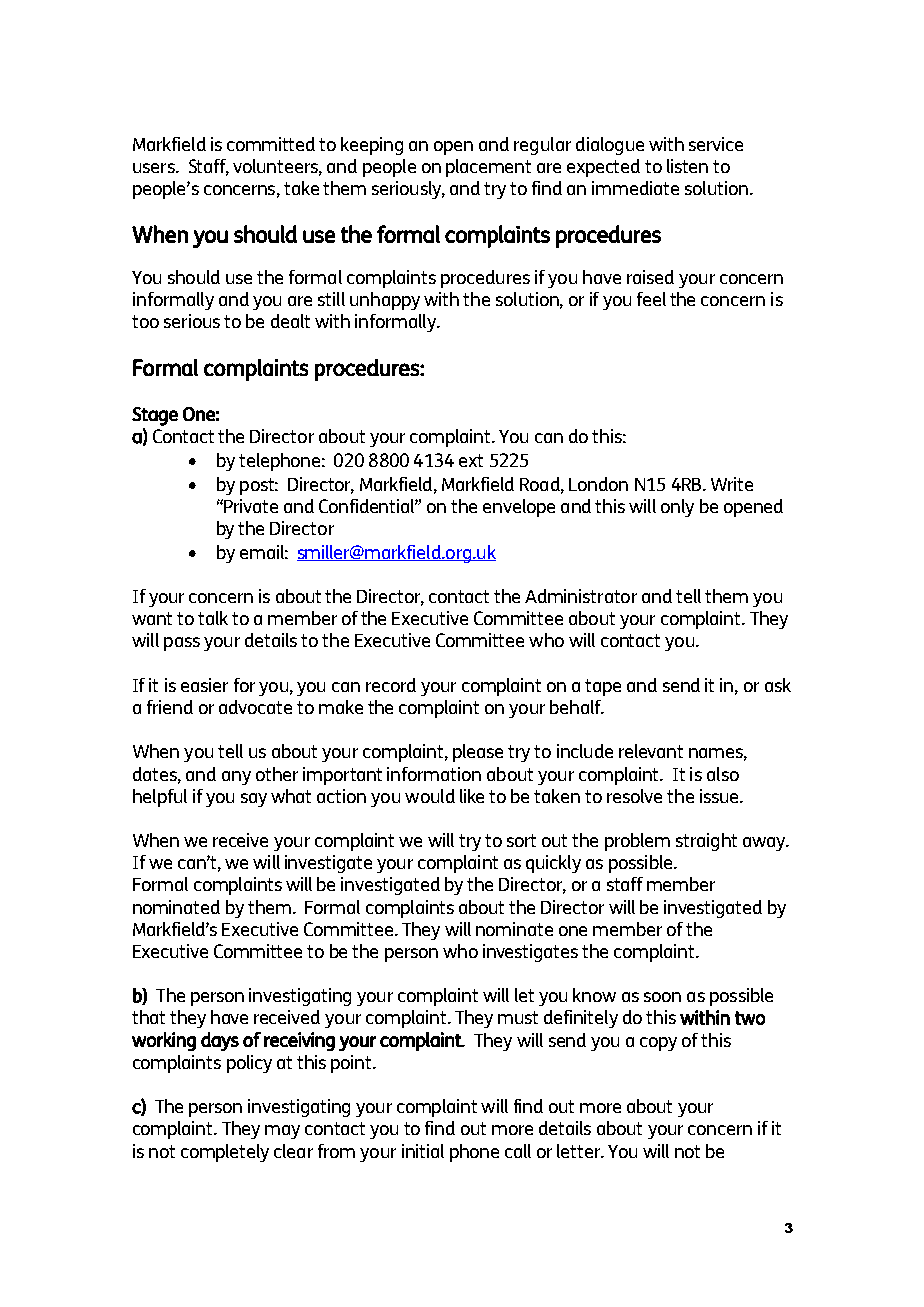  What do you see at coordinates (225, 1153) in the page?
I see `completely` at bounding box center [225, 1153].
